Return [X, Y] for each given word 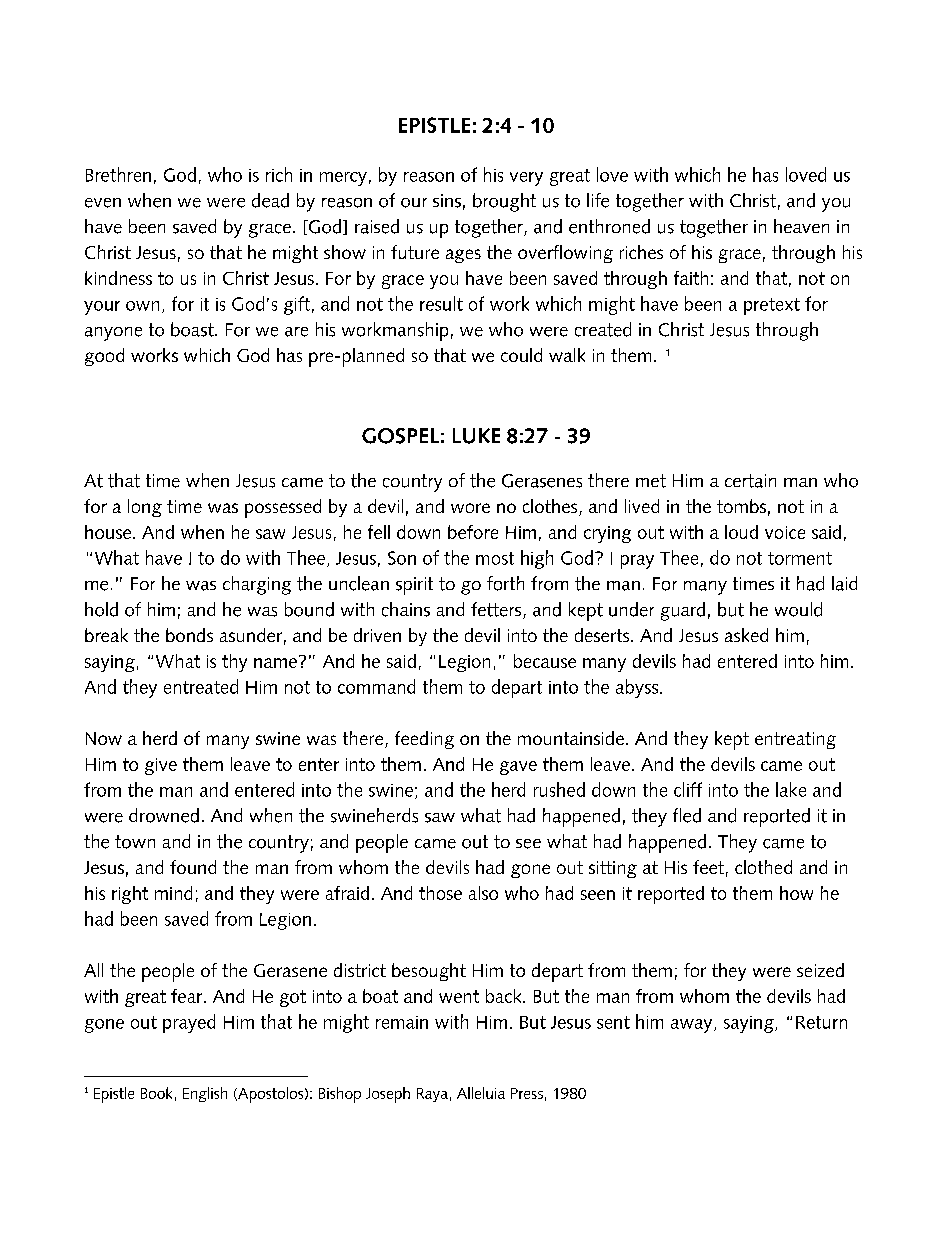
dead [270, 200]
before [473, 532]
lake [791, 789]
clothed [763, 867]
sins [447, 201]
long [145, 508]
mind [173, 893]
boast [193, 329]
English [205, 1094]
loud [741, 532]
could [521, 355]
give [161, 766]
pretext [772, 306]
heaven [801, 226]
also [483, 893]
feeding [424, 740]
